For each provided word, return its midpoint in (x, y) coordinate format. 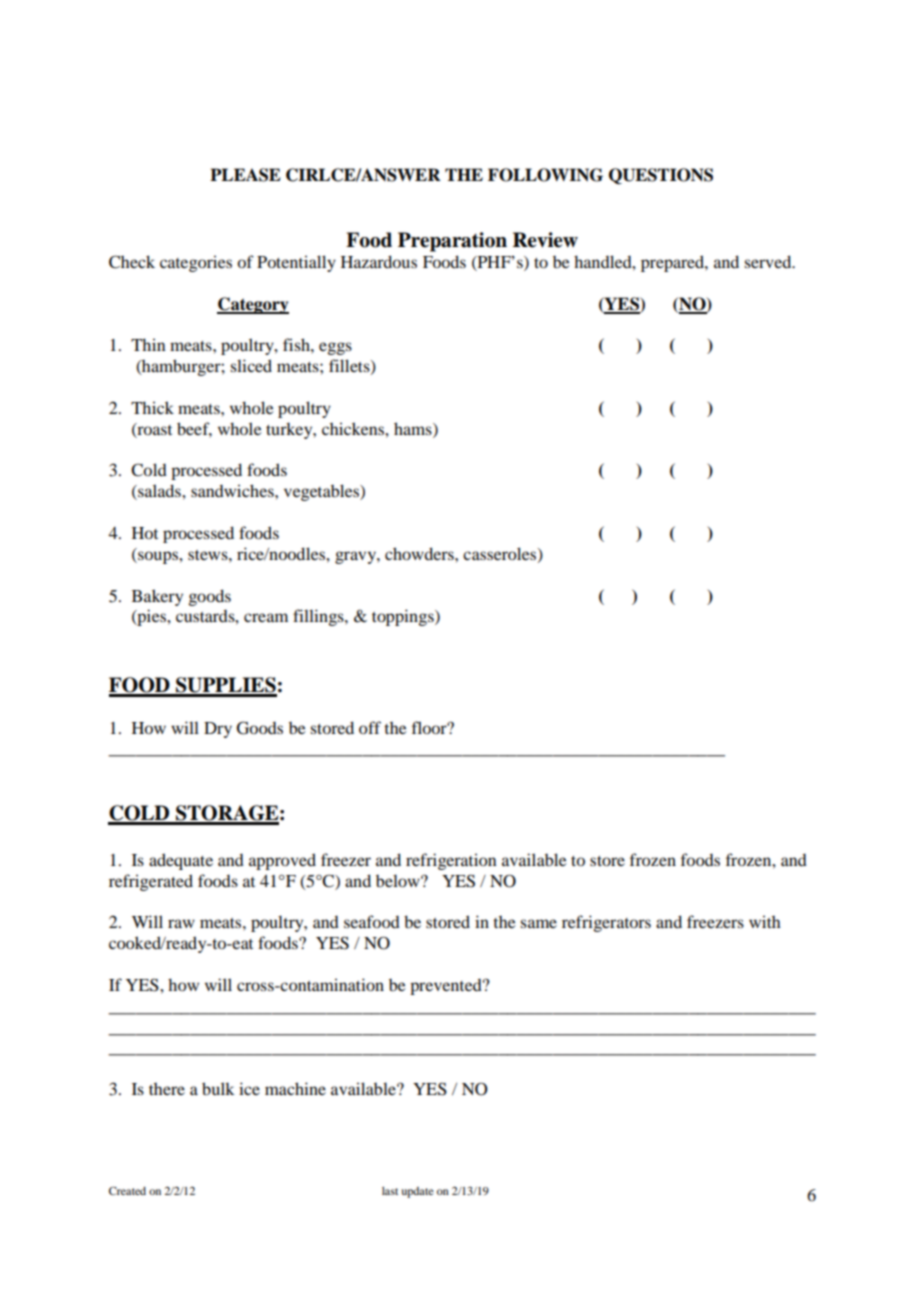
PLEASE (245, 175)
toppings (404, 617)
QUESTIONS (661, 176)
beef (194, 429)
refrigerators (606, 923)
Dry (218, 730)
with (765, 921)
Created (127, 1190)
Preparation (452, 242)
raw (181, 923)
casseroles (501, 554)
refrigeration (451, 861)
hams (414, 428)
